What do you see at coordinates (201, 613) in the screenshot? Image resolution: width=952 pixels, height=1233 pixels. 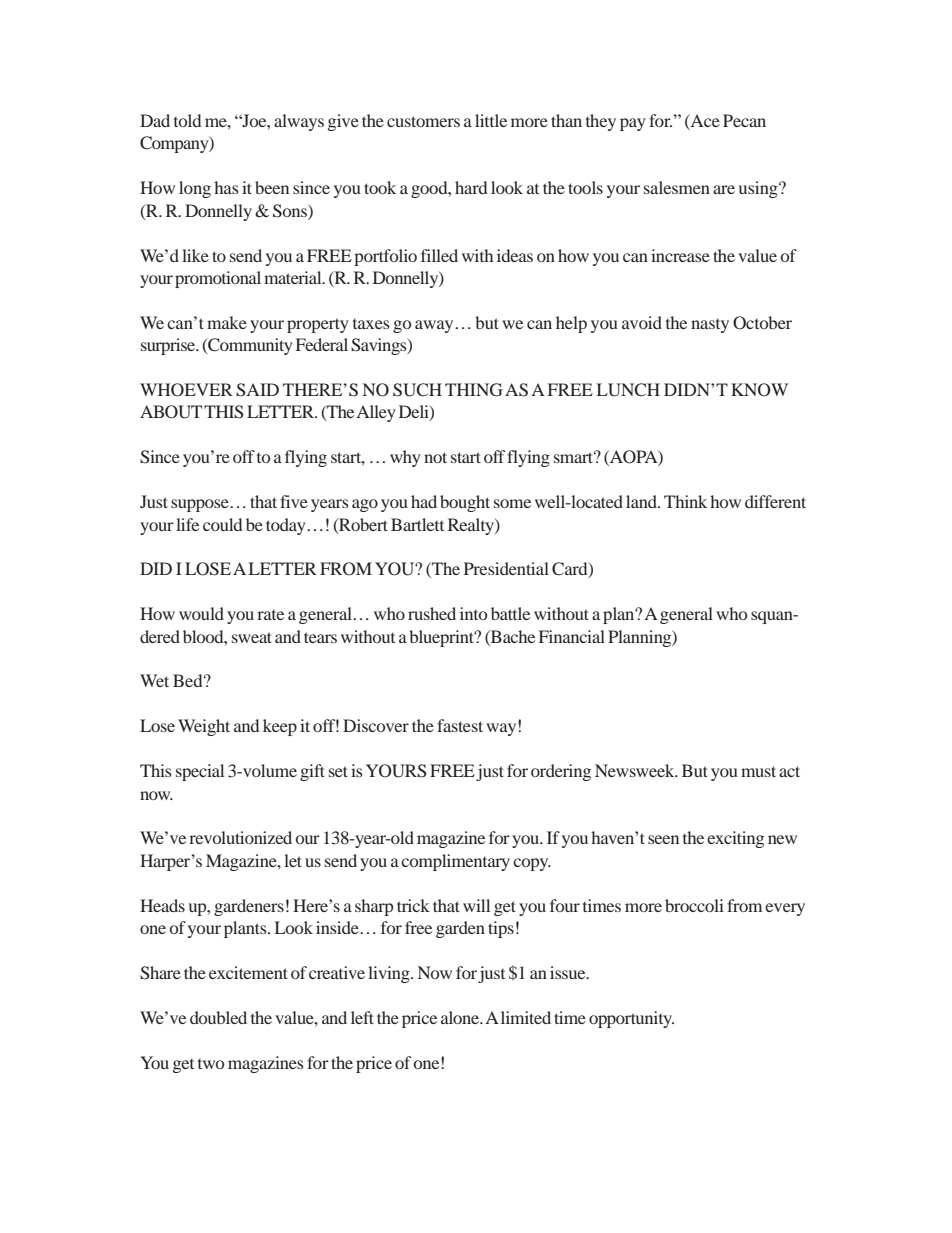 I see `would` at bounding box center [201, 613].
